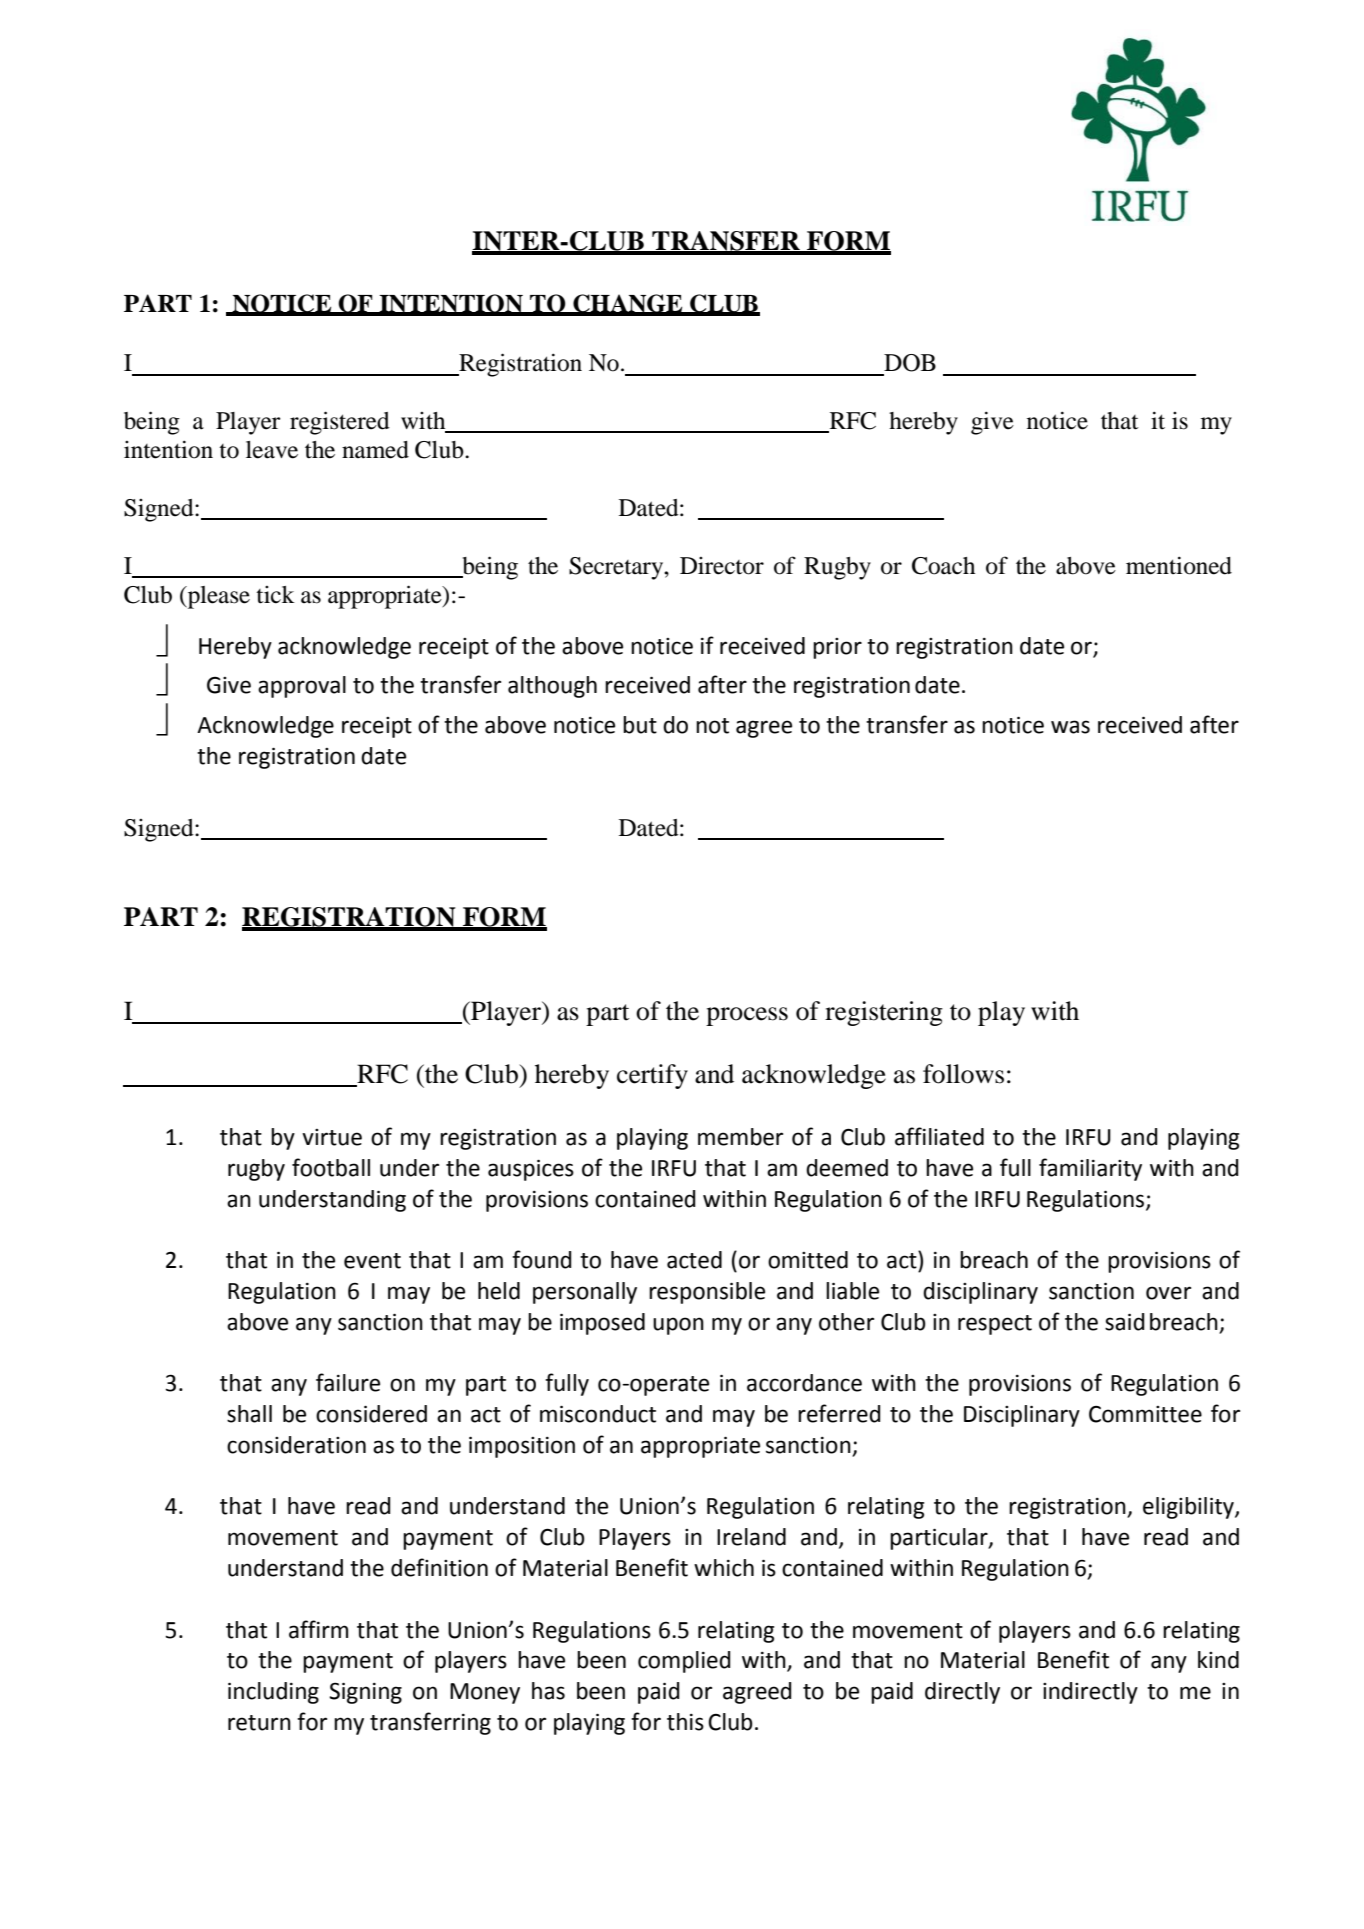 The image size is (1364, 1929). I want to click on mentioned, so click(1179, 565).
